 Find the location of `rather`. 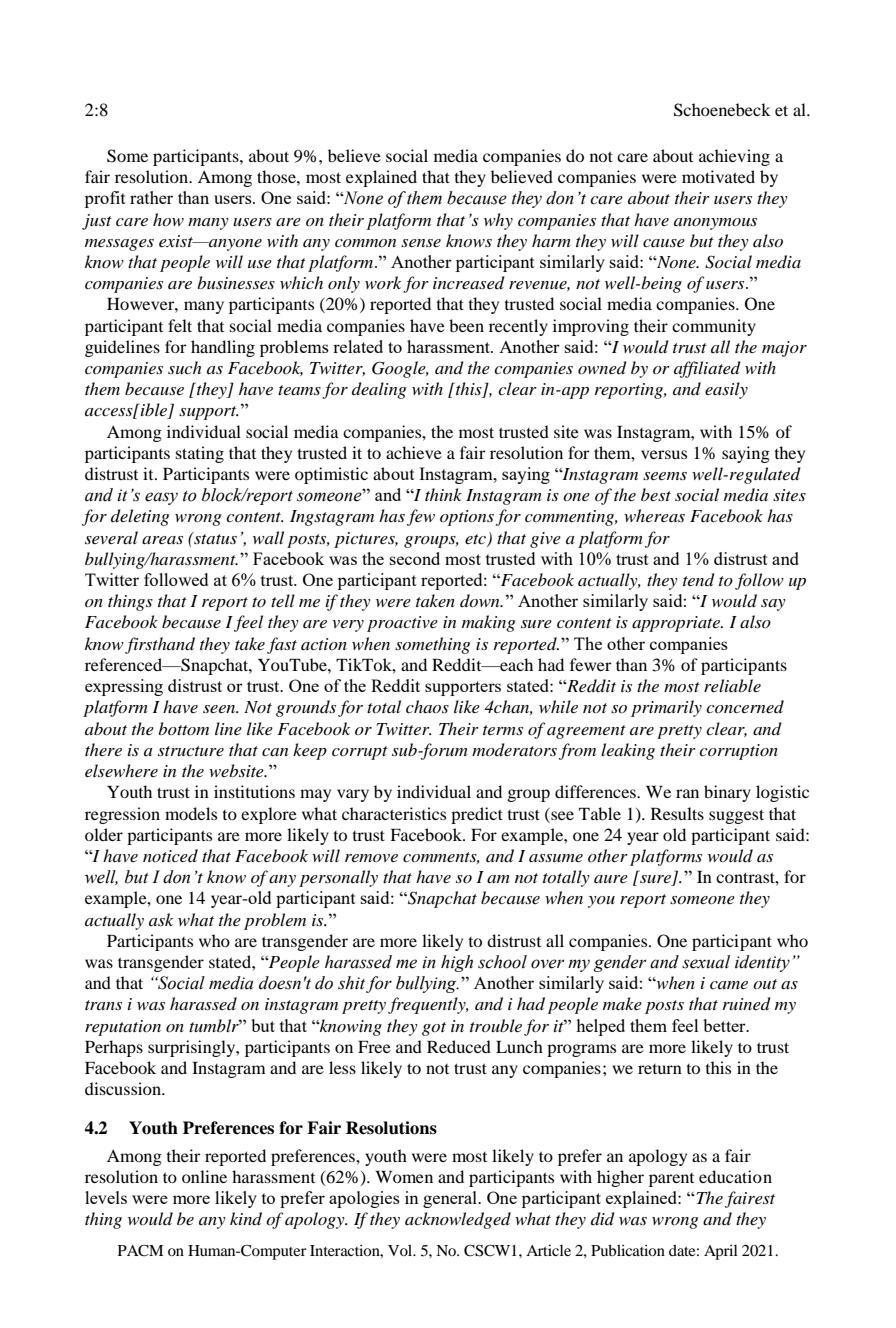

rather is located at coordinates (151, 197).
